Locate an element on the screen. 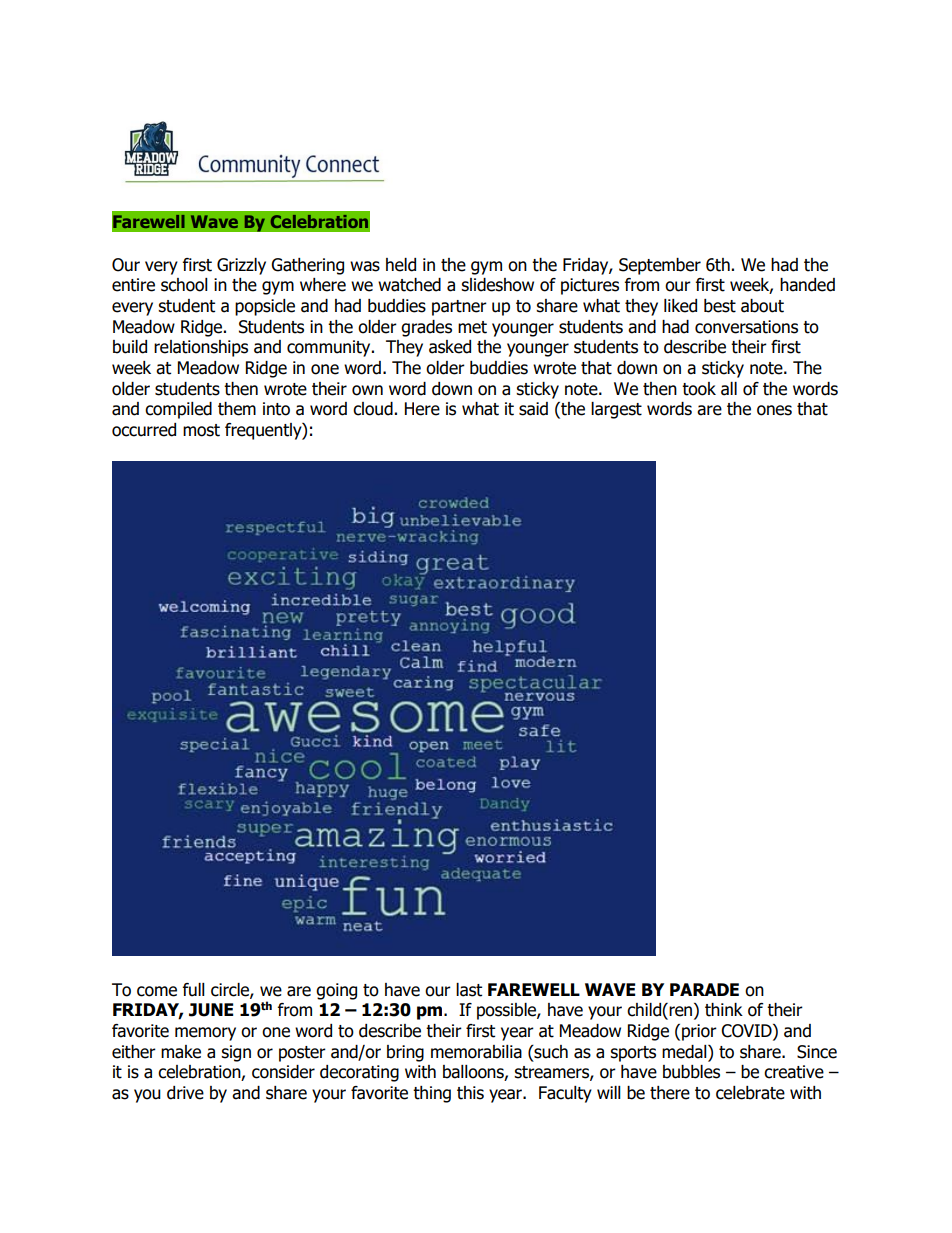 This screenshot has width=952, height=1233. sign is located at coordinates (236, 1053).
